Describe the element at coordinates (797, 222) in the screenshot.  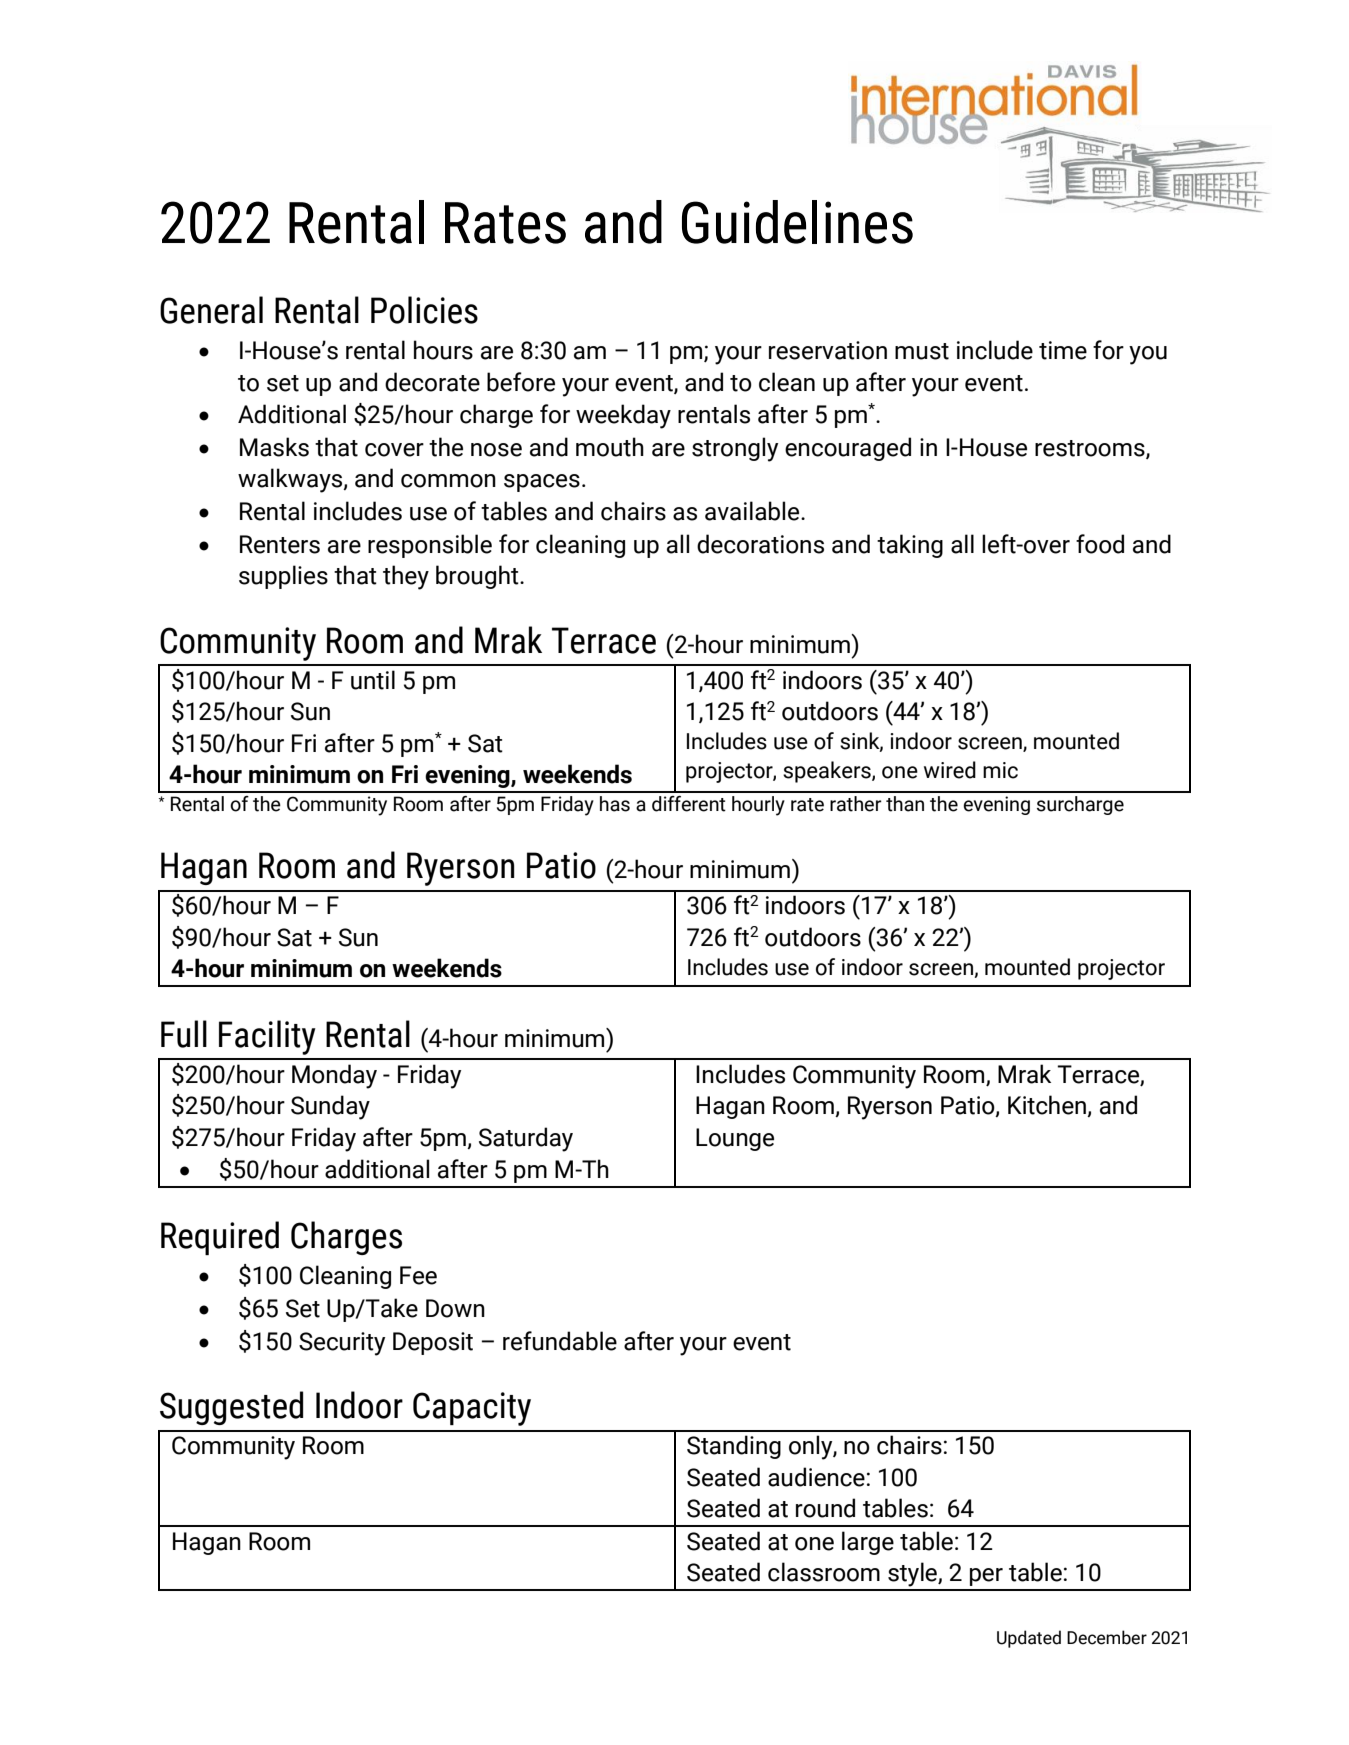
I see `Guidelines` at that location.
